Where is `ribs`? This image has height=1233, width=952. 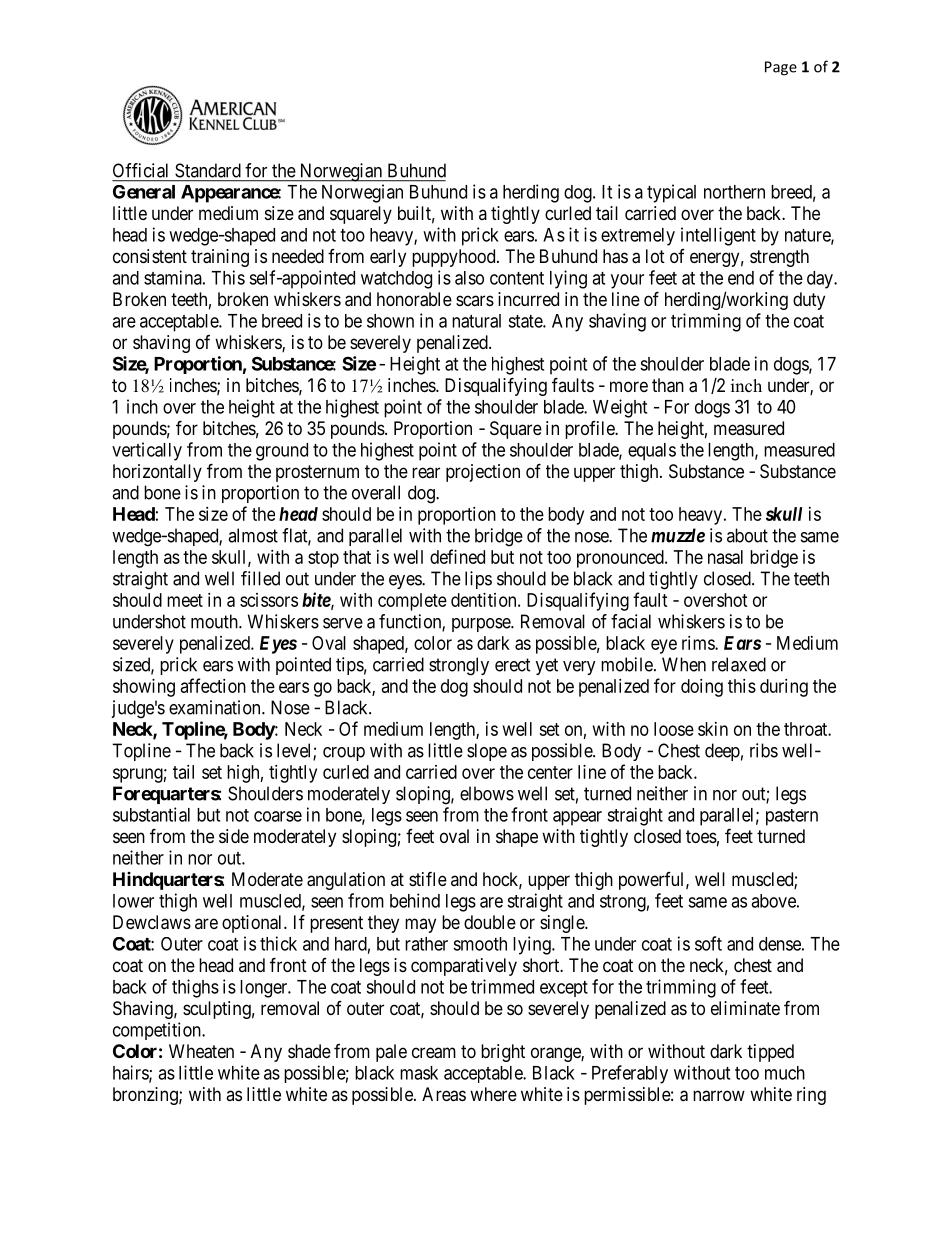 ribs is located at coordinates (764, 750).
